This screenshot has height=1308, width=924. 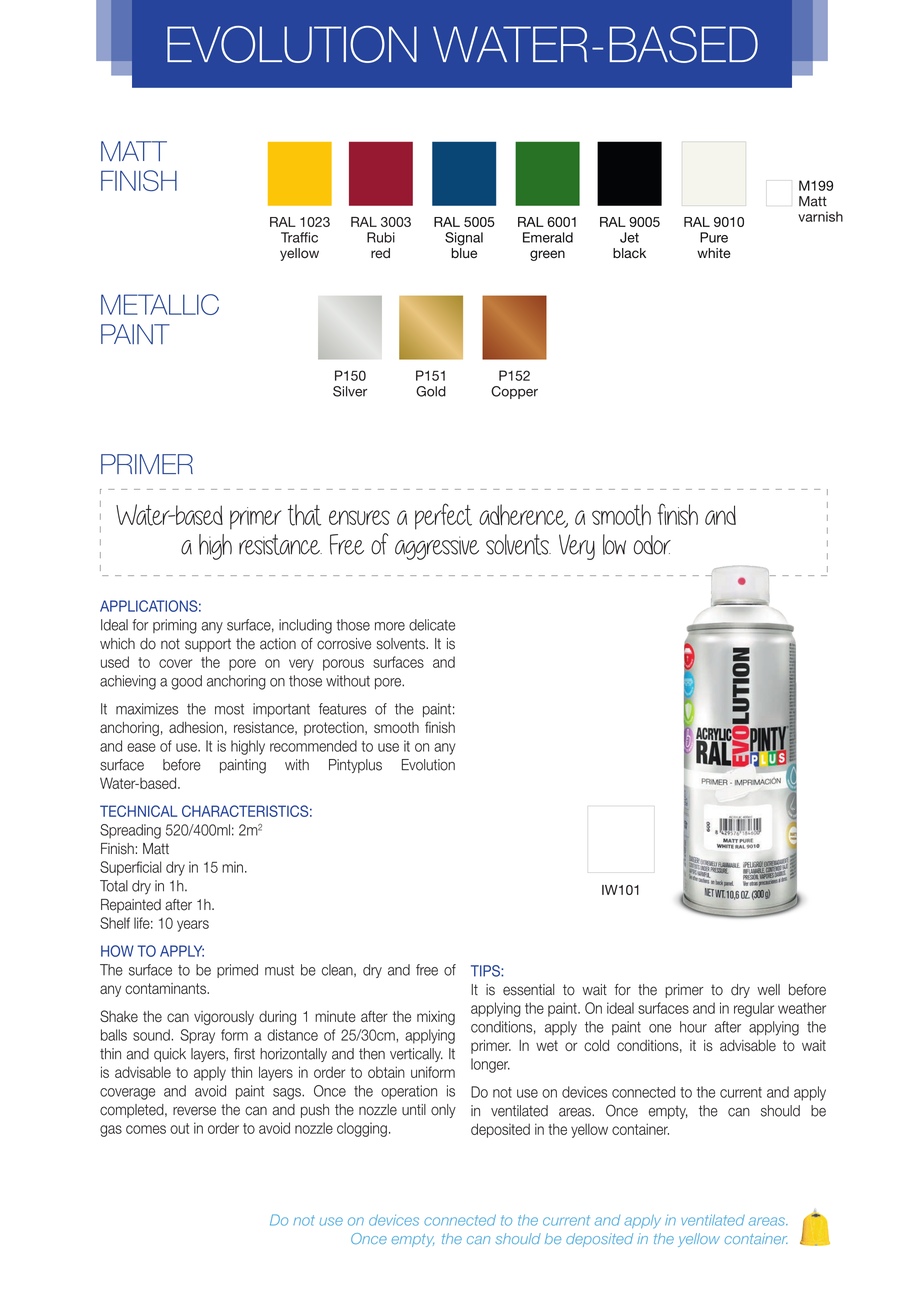 What do you see at coordinates (193, 926) in the screenshot?
I see `years` at bounding box center [193, 926].
